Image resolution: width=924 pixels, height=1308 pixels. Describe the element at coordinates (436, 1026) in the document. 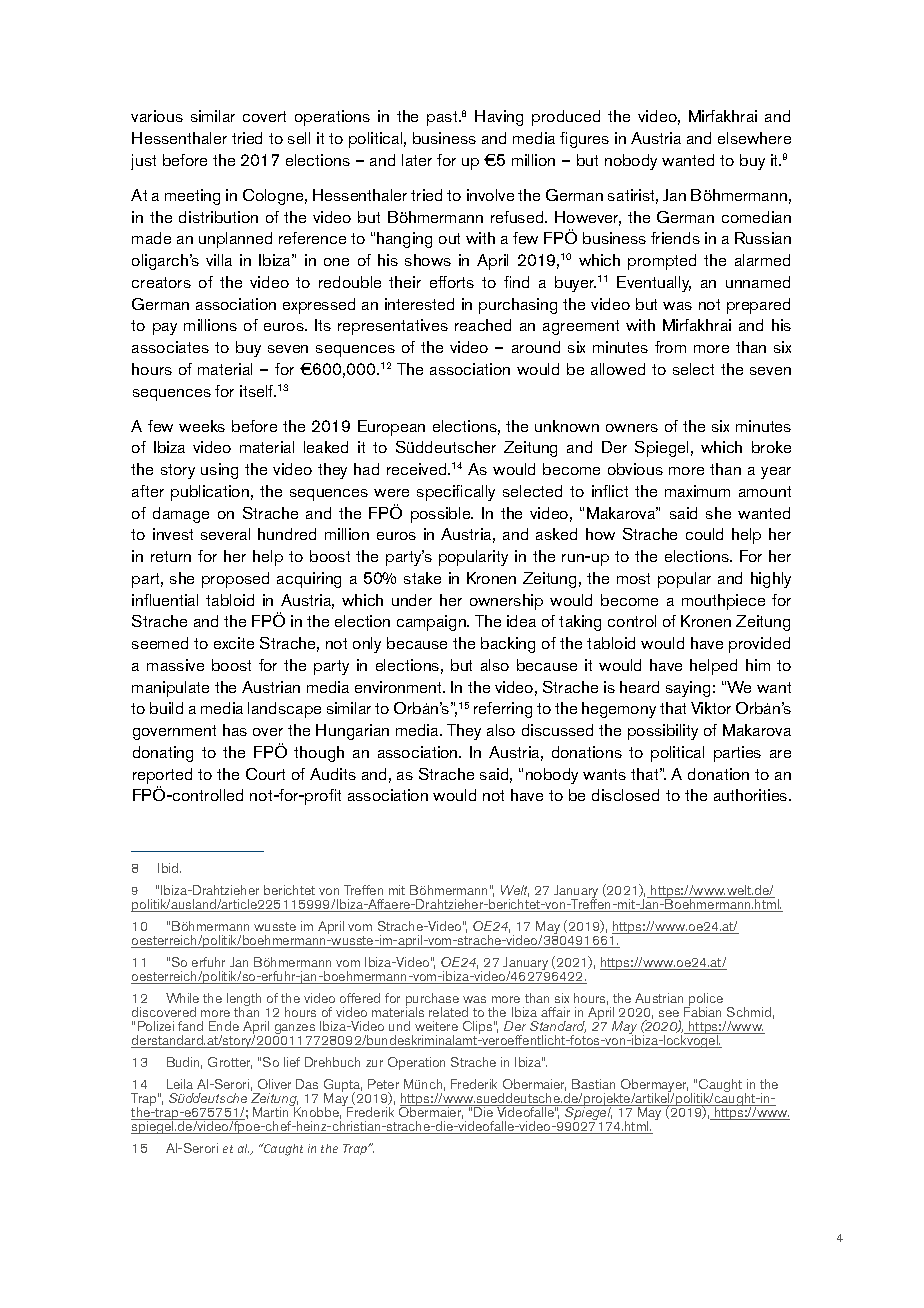

I see `weitere` at that location.
